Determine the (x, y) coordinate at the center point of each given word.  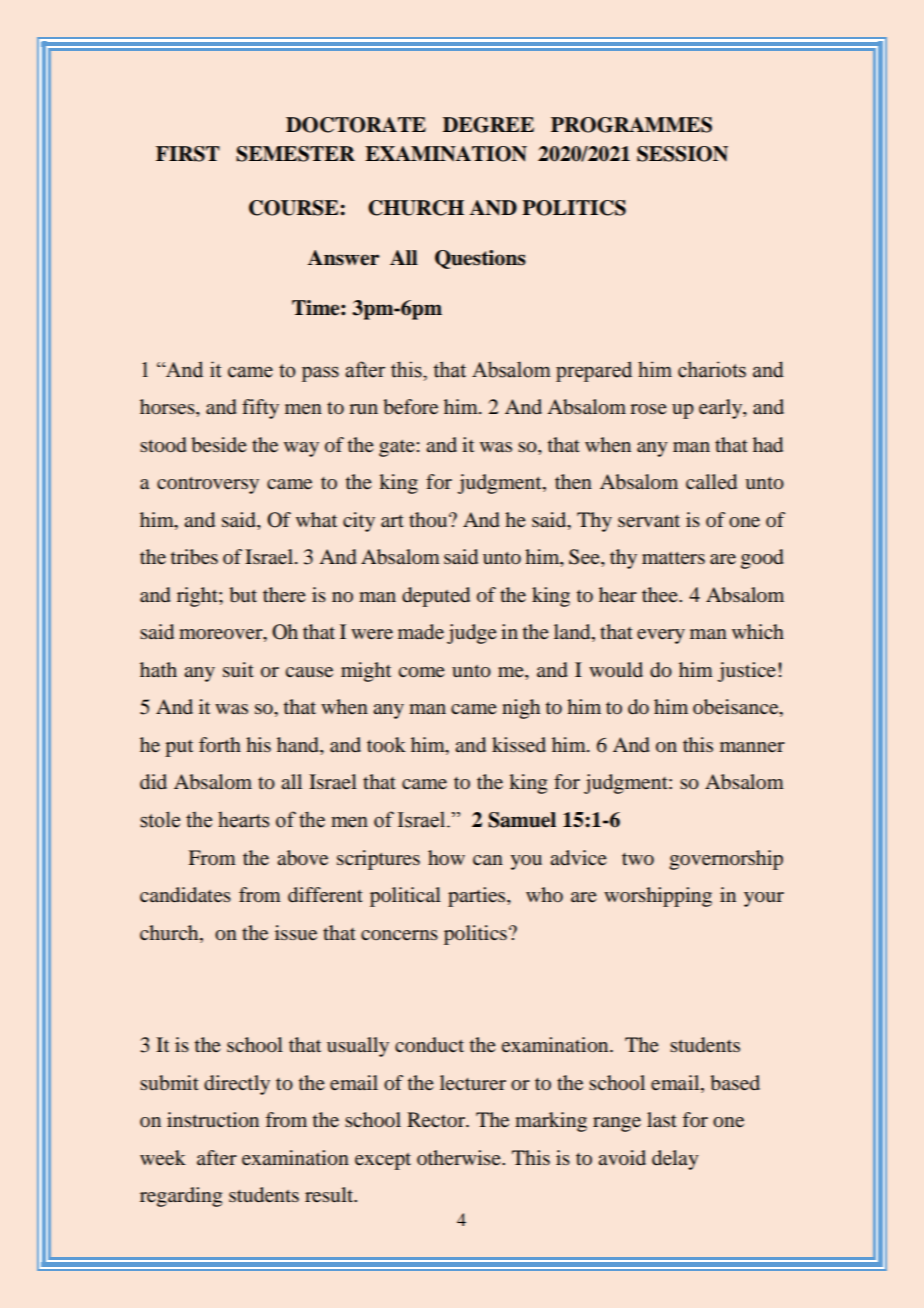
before (410, 407)
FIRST (188, 154)
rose (648, 409)
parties (478, 897)
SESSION (682, 154)
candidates (185, 894)
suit (238, 669)
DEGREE (488, 125)
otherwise (460, 1157)
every (661, 636)
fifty (260, 409)
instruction (213, 1120)
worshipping (658, 897)
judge (472, 634)
